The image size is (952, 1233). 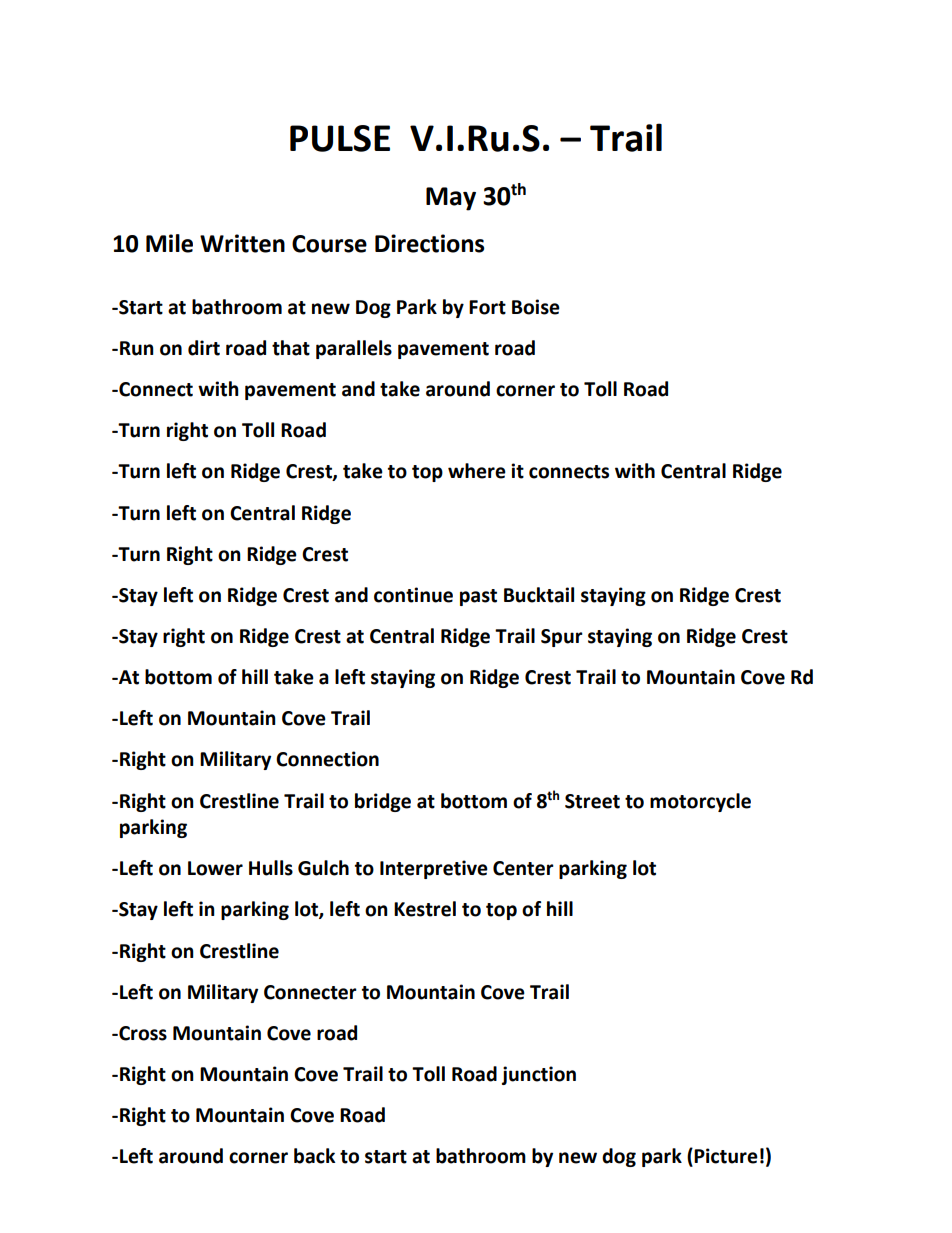 What do you see at coordinates (539, 1075) in the page?
I see `junction` at bounding box center [539, 1075].
